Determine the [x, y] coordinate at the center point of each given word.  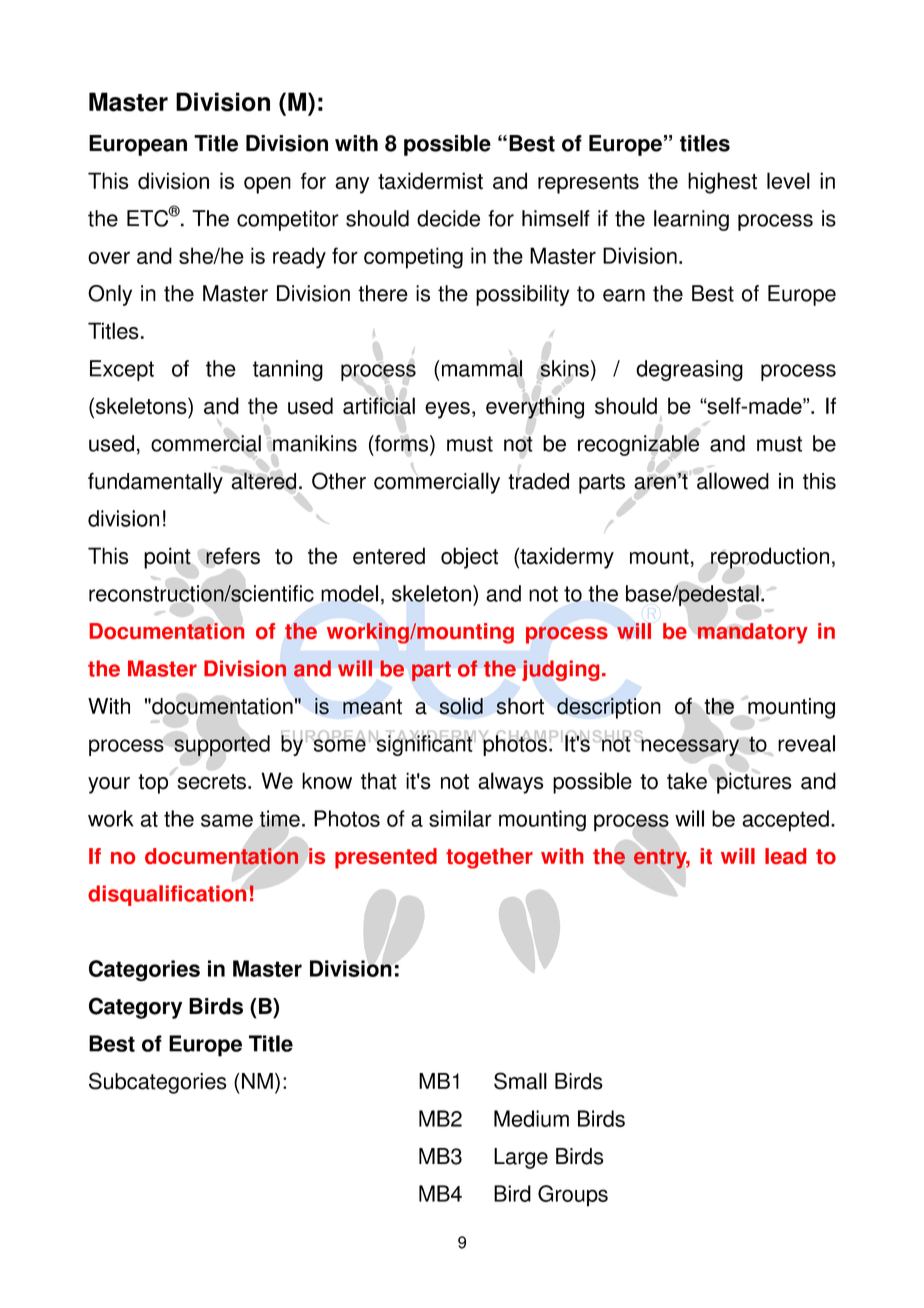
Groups [573, 1196]
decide [448, 218]
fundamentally [155, 483]
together [489, 858]
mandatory [752, 633]
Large [521, 1158]
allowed [733, 481]
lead [785, 856]
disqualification [167, 895]
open [267, 185]
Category [135, 1008]
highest [722, 183]
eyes [447, 410]
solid [461, 706]
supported [222, 745]
